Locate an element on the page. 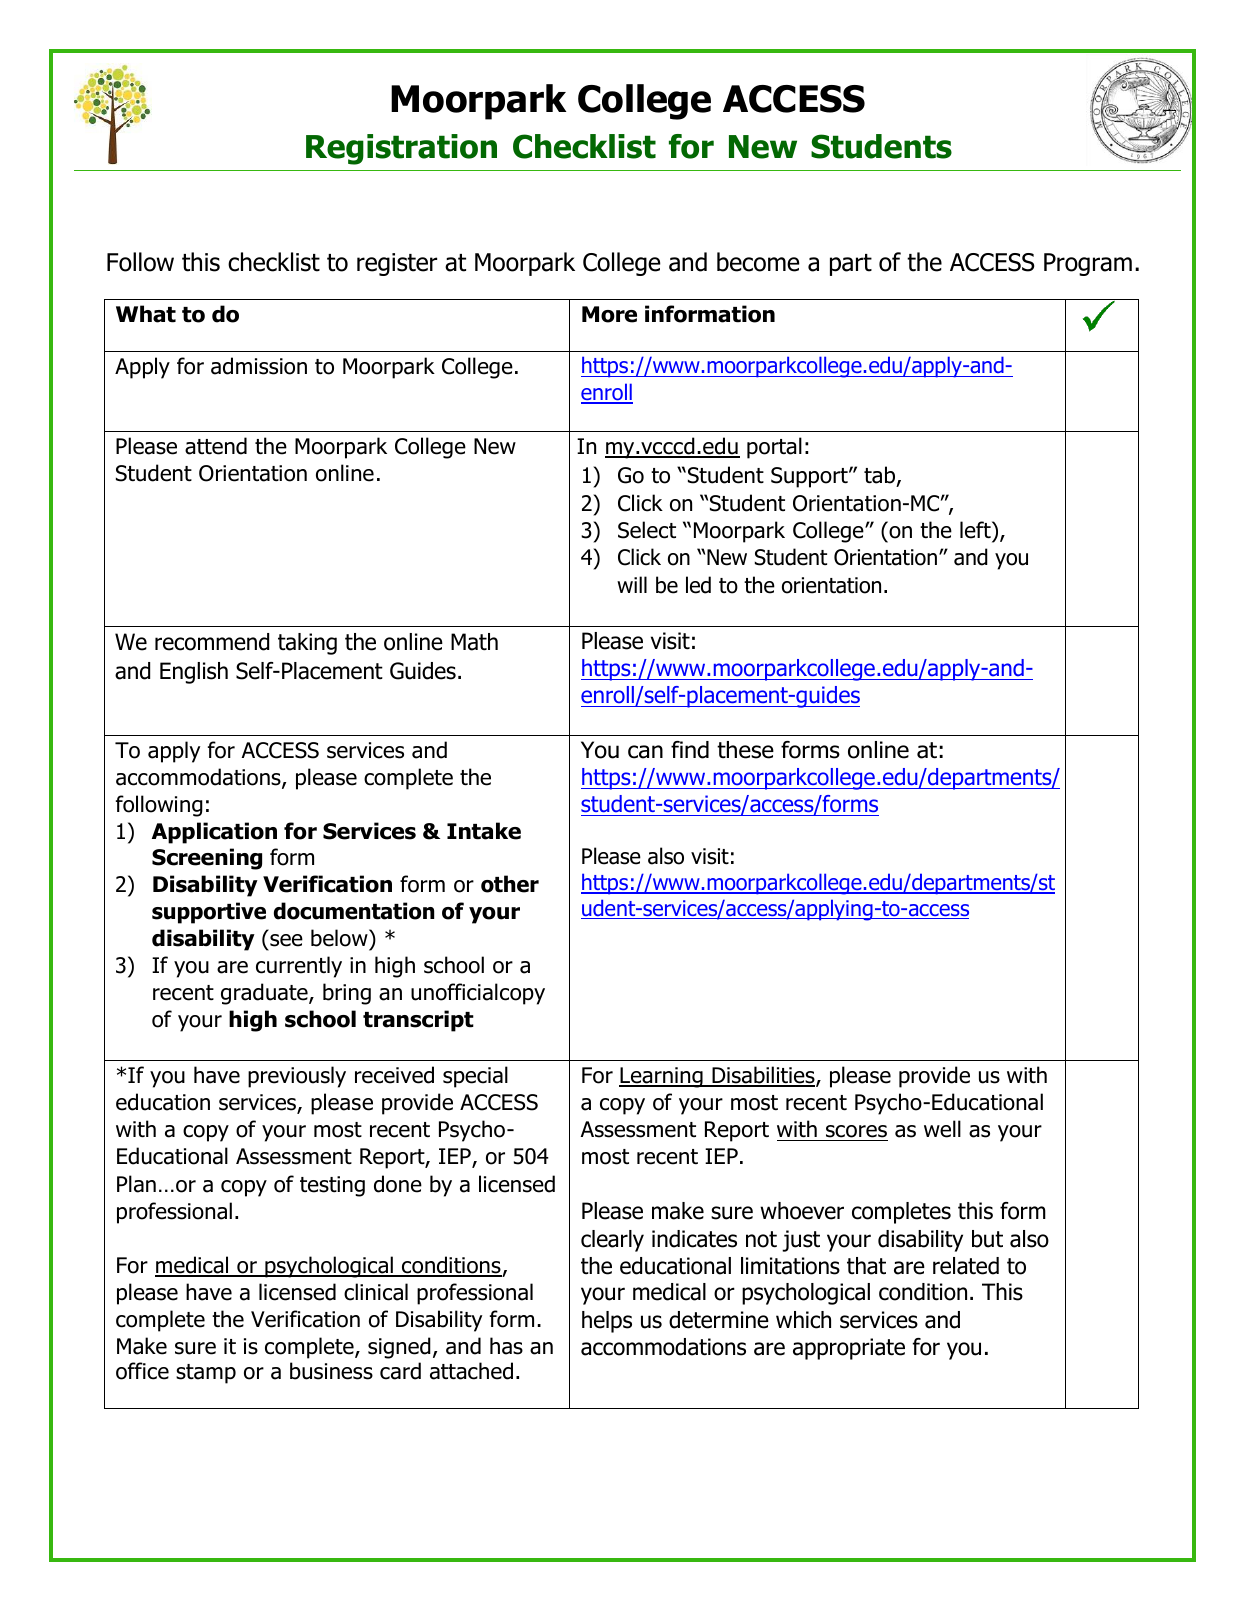 Image resolution: width=1245 pixels, height=1611 pixels. will is located at coordinates (632, 584).
